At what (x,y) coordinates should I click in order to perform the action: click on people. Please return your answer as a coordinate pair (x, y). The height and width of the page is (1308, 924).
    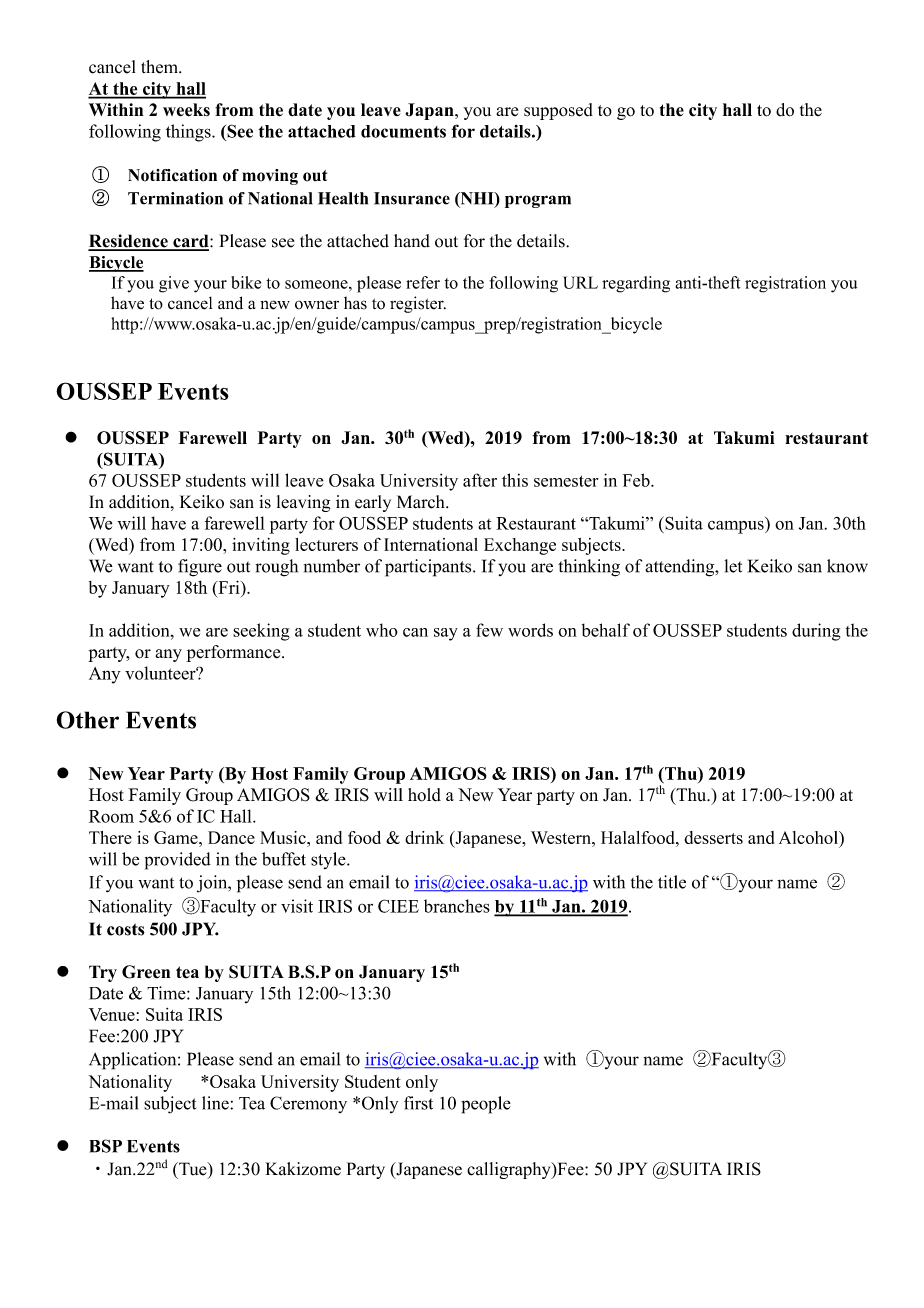
    Looking at the image, I should click on (486, 1105).
